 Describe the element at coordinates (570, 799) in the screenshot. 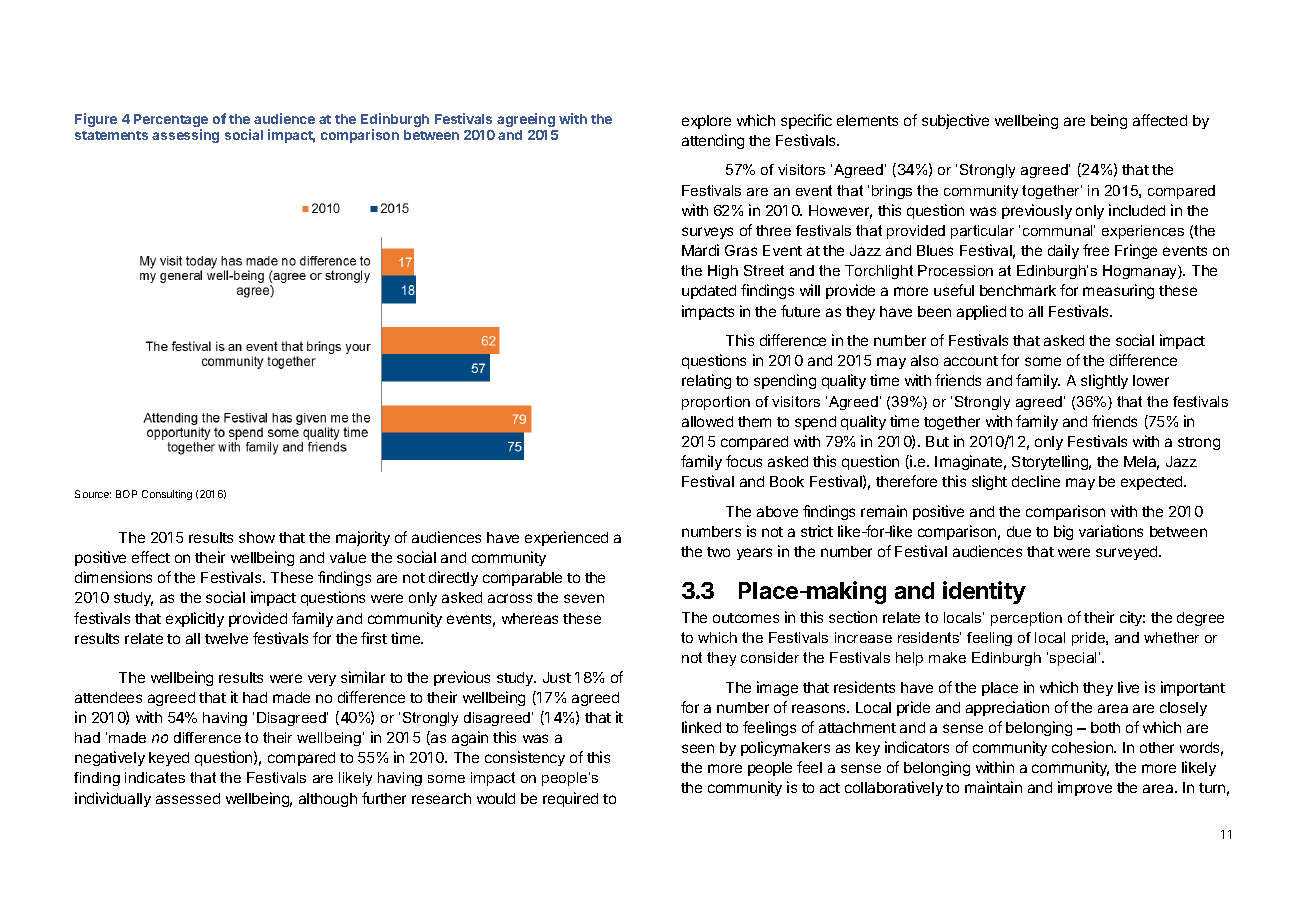

I see `required` at that location.
